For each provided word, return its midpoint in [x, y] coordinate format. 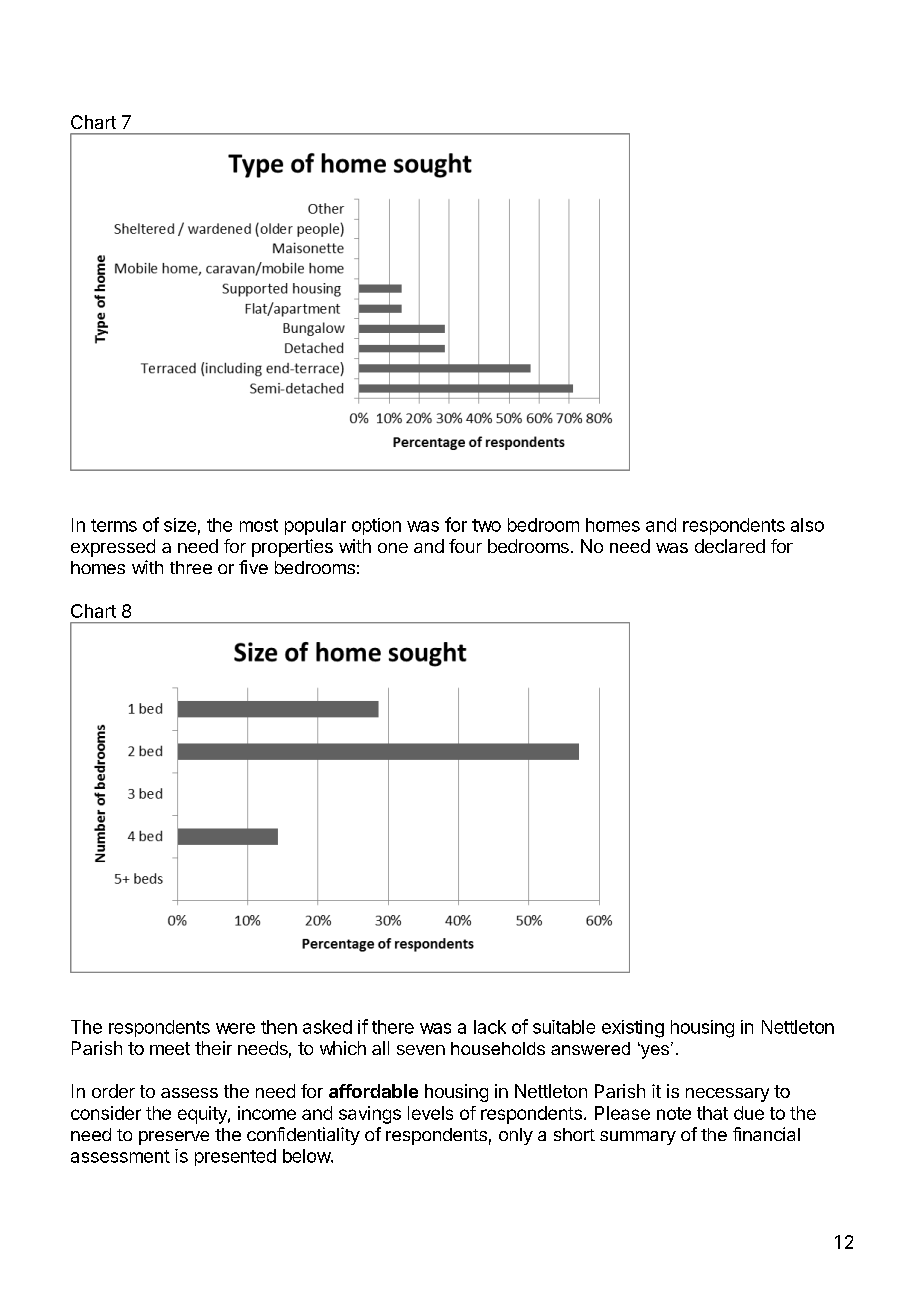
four [465, 546]
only [516, 1136]
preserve [174, 1138]
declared [730, 546]
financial [766, 1134]
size [180, 525]
